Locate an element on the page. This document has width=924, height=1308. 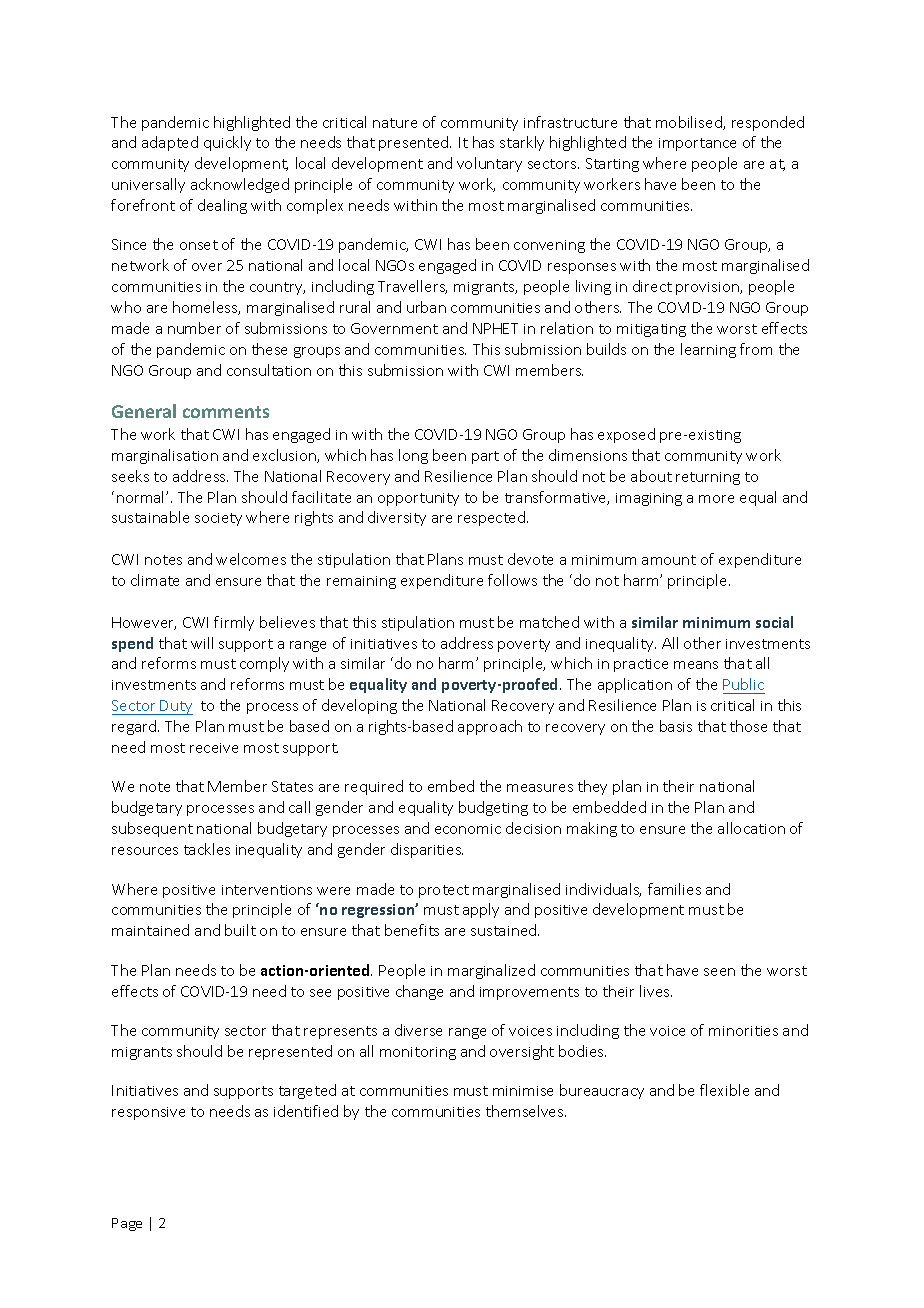
importance is located at coordinates (697, 144).
